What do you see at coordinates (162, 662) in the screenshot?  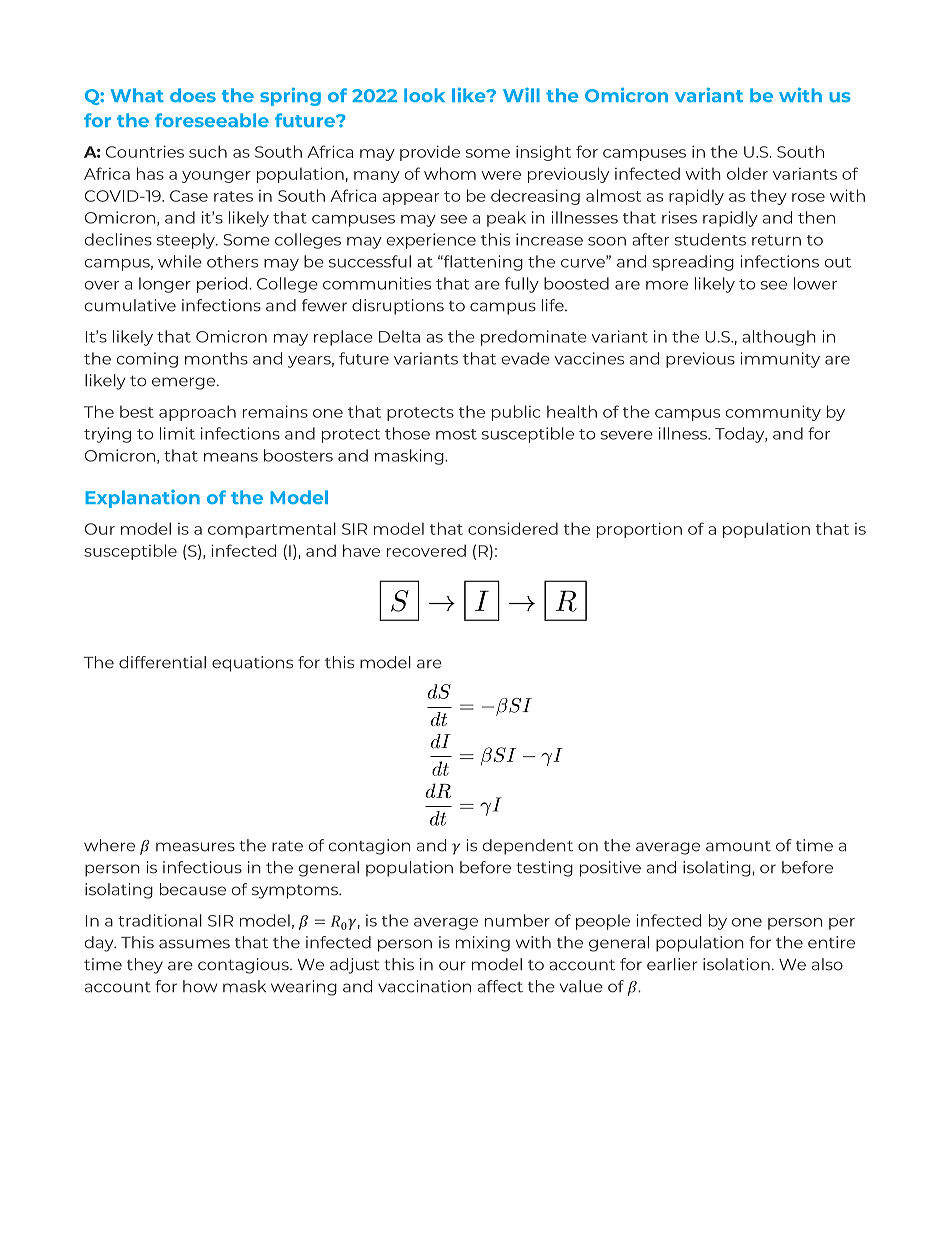 I see `differential` at bounding box center [162, 662].
